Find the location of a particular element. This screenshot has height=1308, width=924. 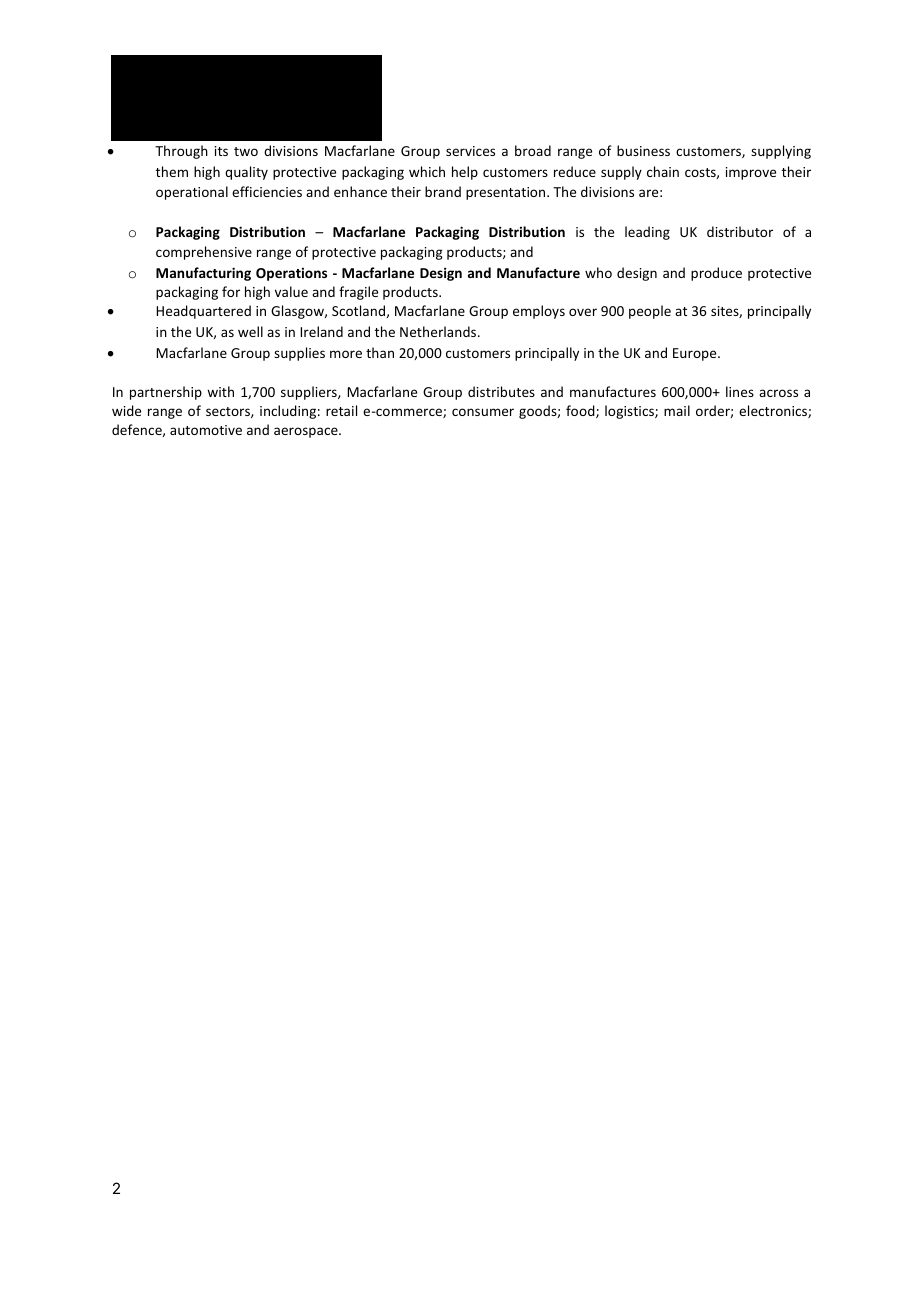

produce is located at coordinates (716, 274).
